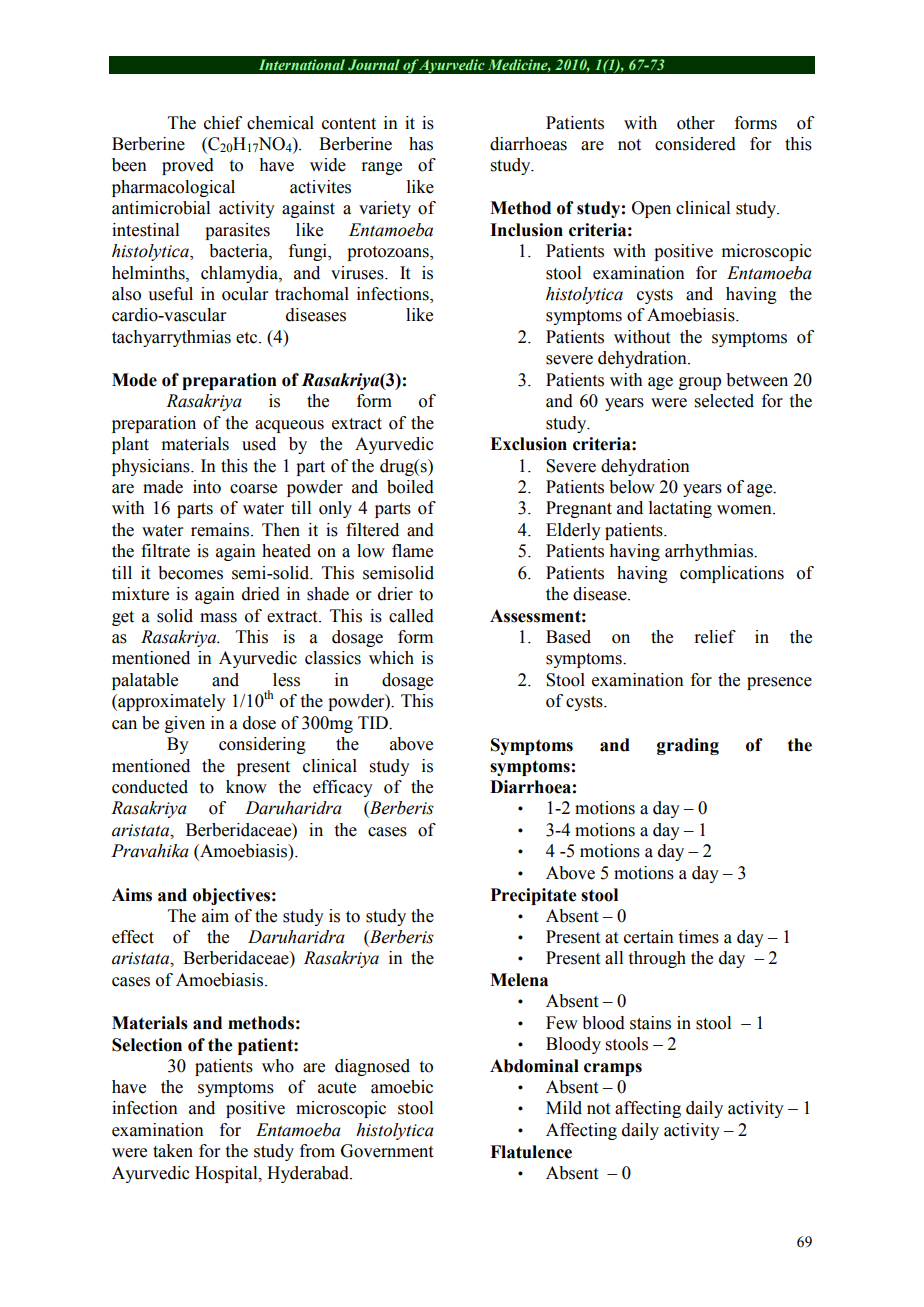  What do you see at coordinates (699, 937) in the screenshot?
I see `times` at bounding box center [699, 937].
